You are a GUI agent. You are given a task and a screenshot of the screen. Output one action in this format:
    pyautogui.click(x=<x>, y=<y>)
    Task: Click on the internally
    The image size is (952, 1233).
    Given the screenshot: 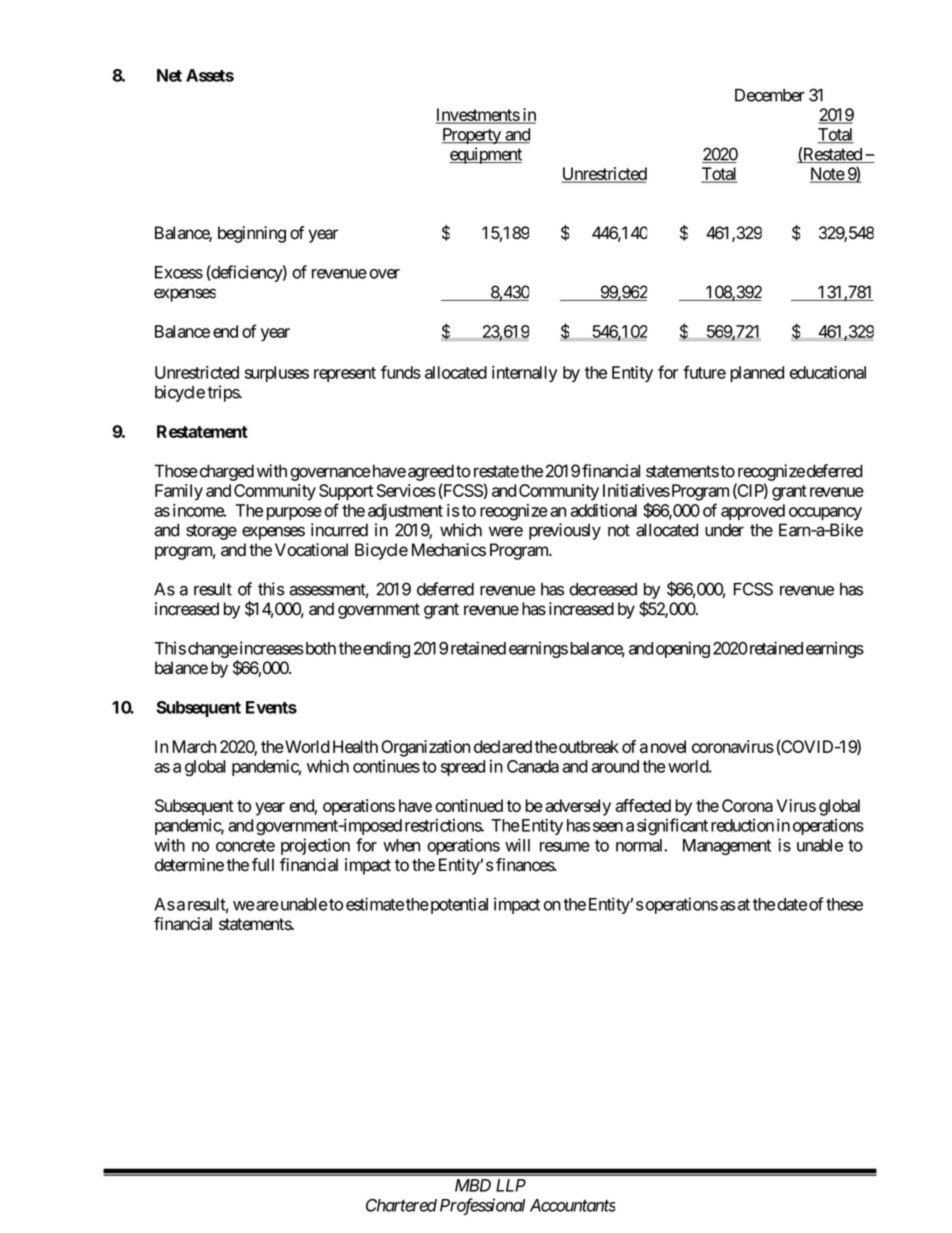 What is the action you would take?
    pyautogui.click(x=524, y=374)
